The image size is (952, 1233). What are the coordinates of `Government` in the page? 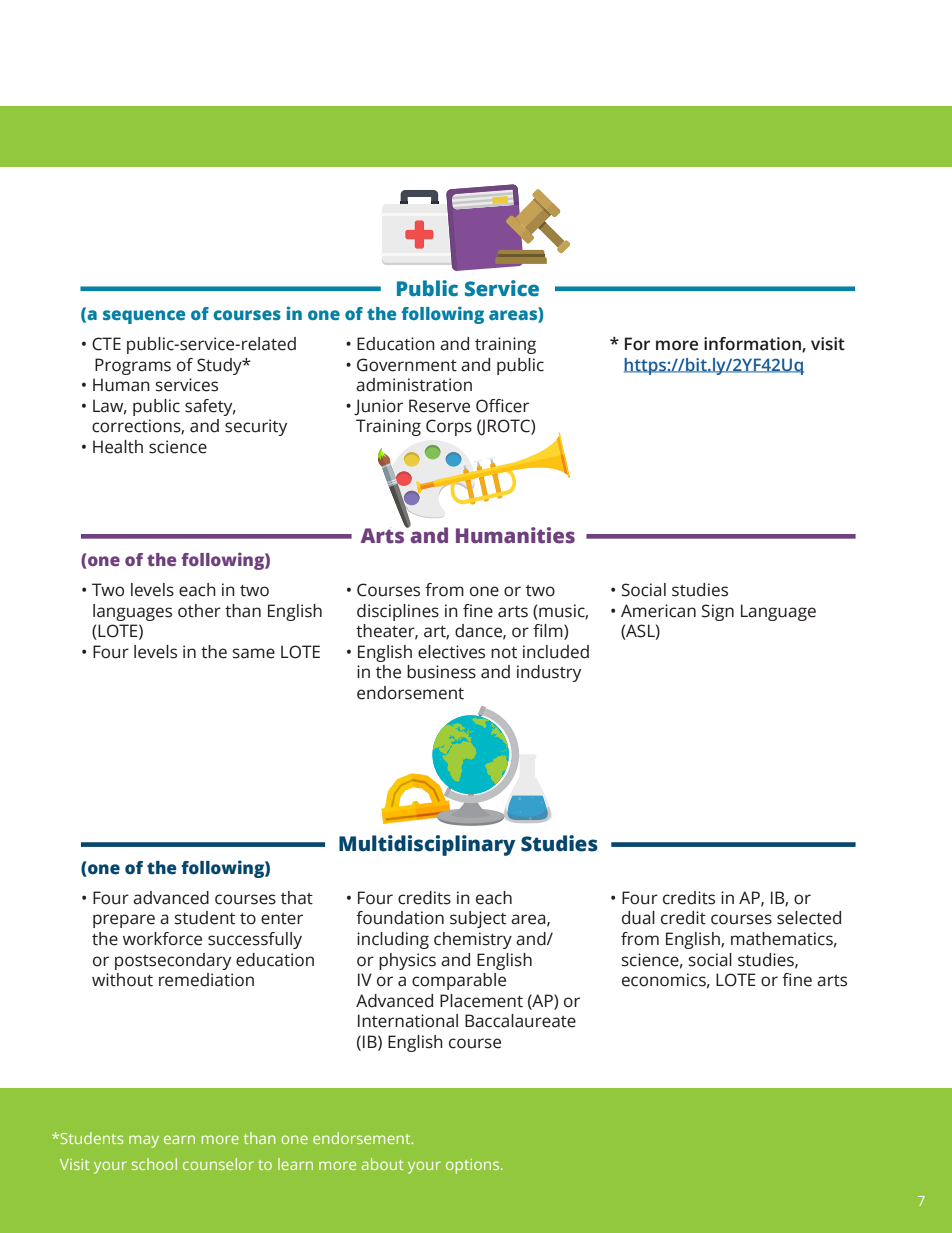 It's located at (407, 365).
